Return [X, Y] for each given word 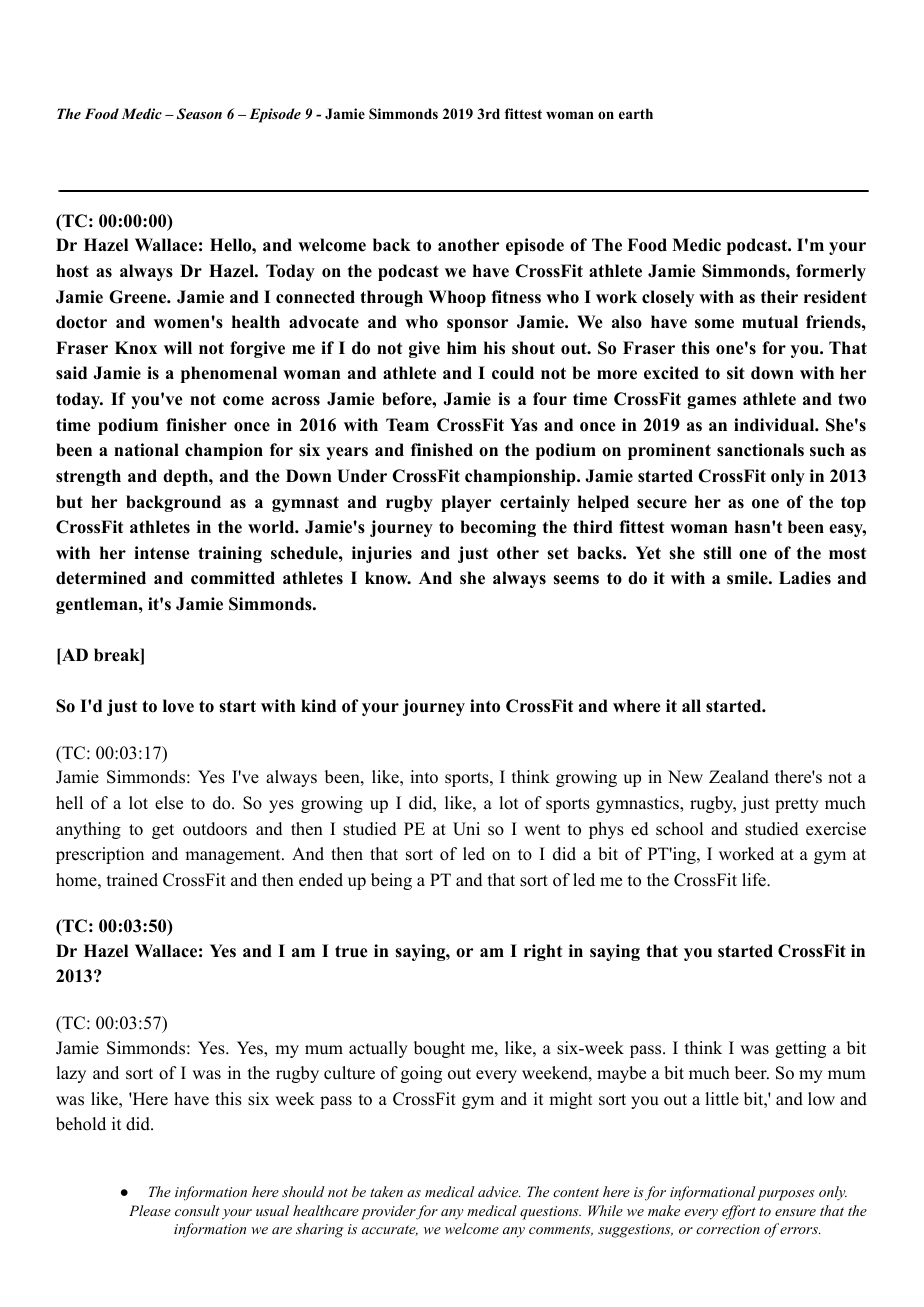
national [146, 450]
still [717, 553]
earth [636, 113]
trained [132, 880]
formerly [831, 272]
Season [199, 114]
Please [150, 1210]
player [466, 503]
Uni [466, 829]
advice [499, 1191]
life [755, 880]
